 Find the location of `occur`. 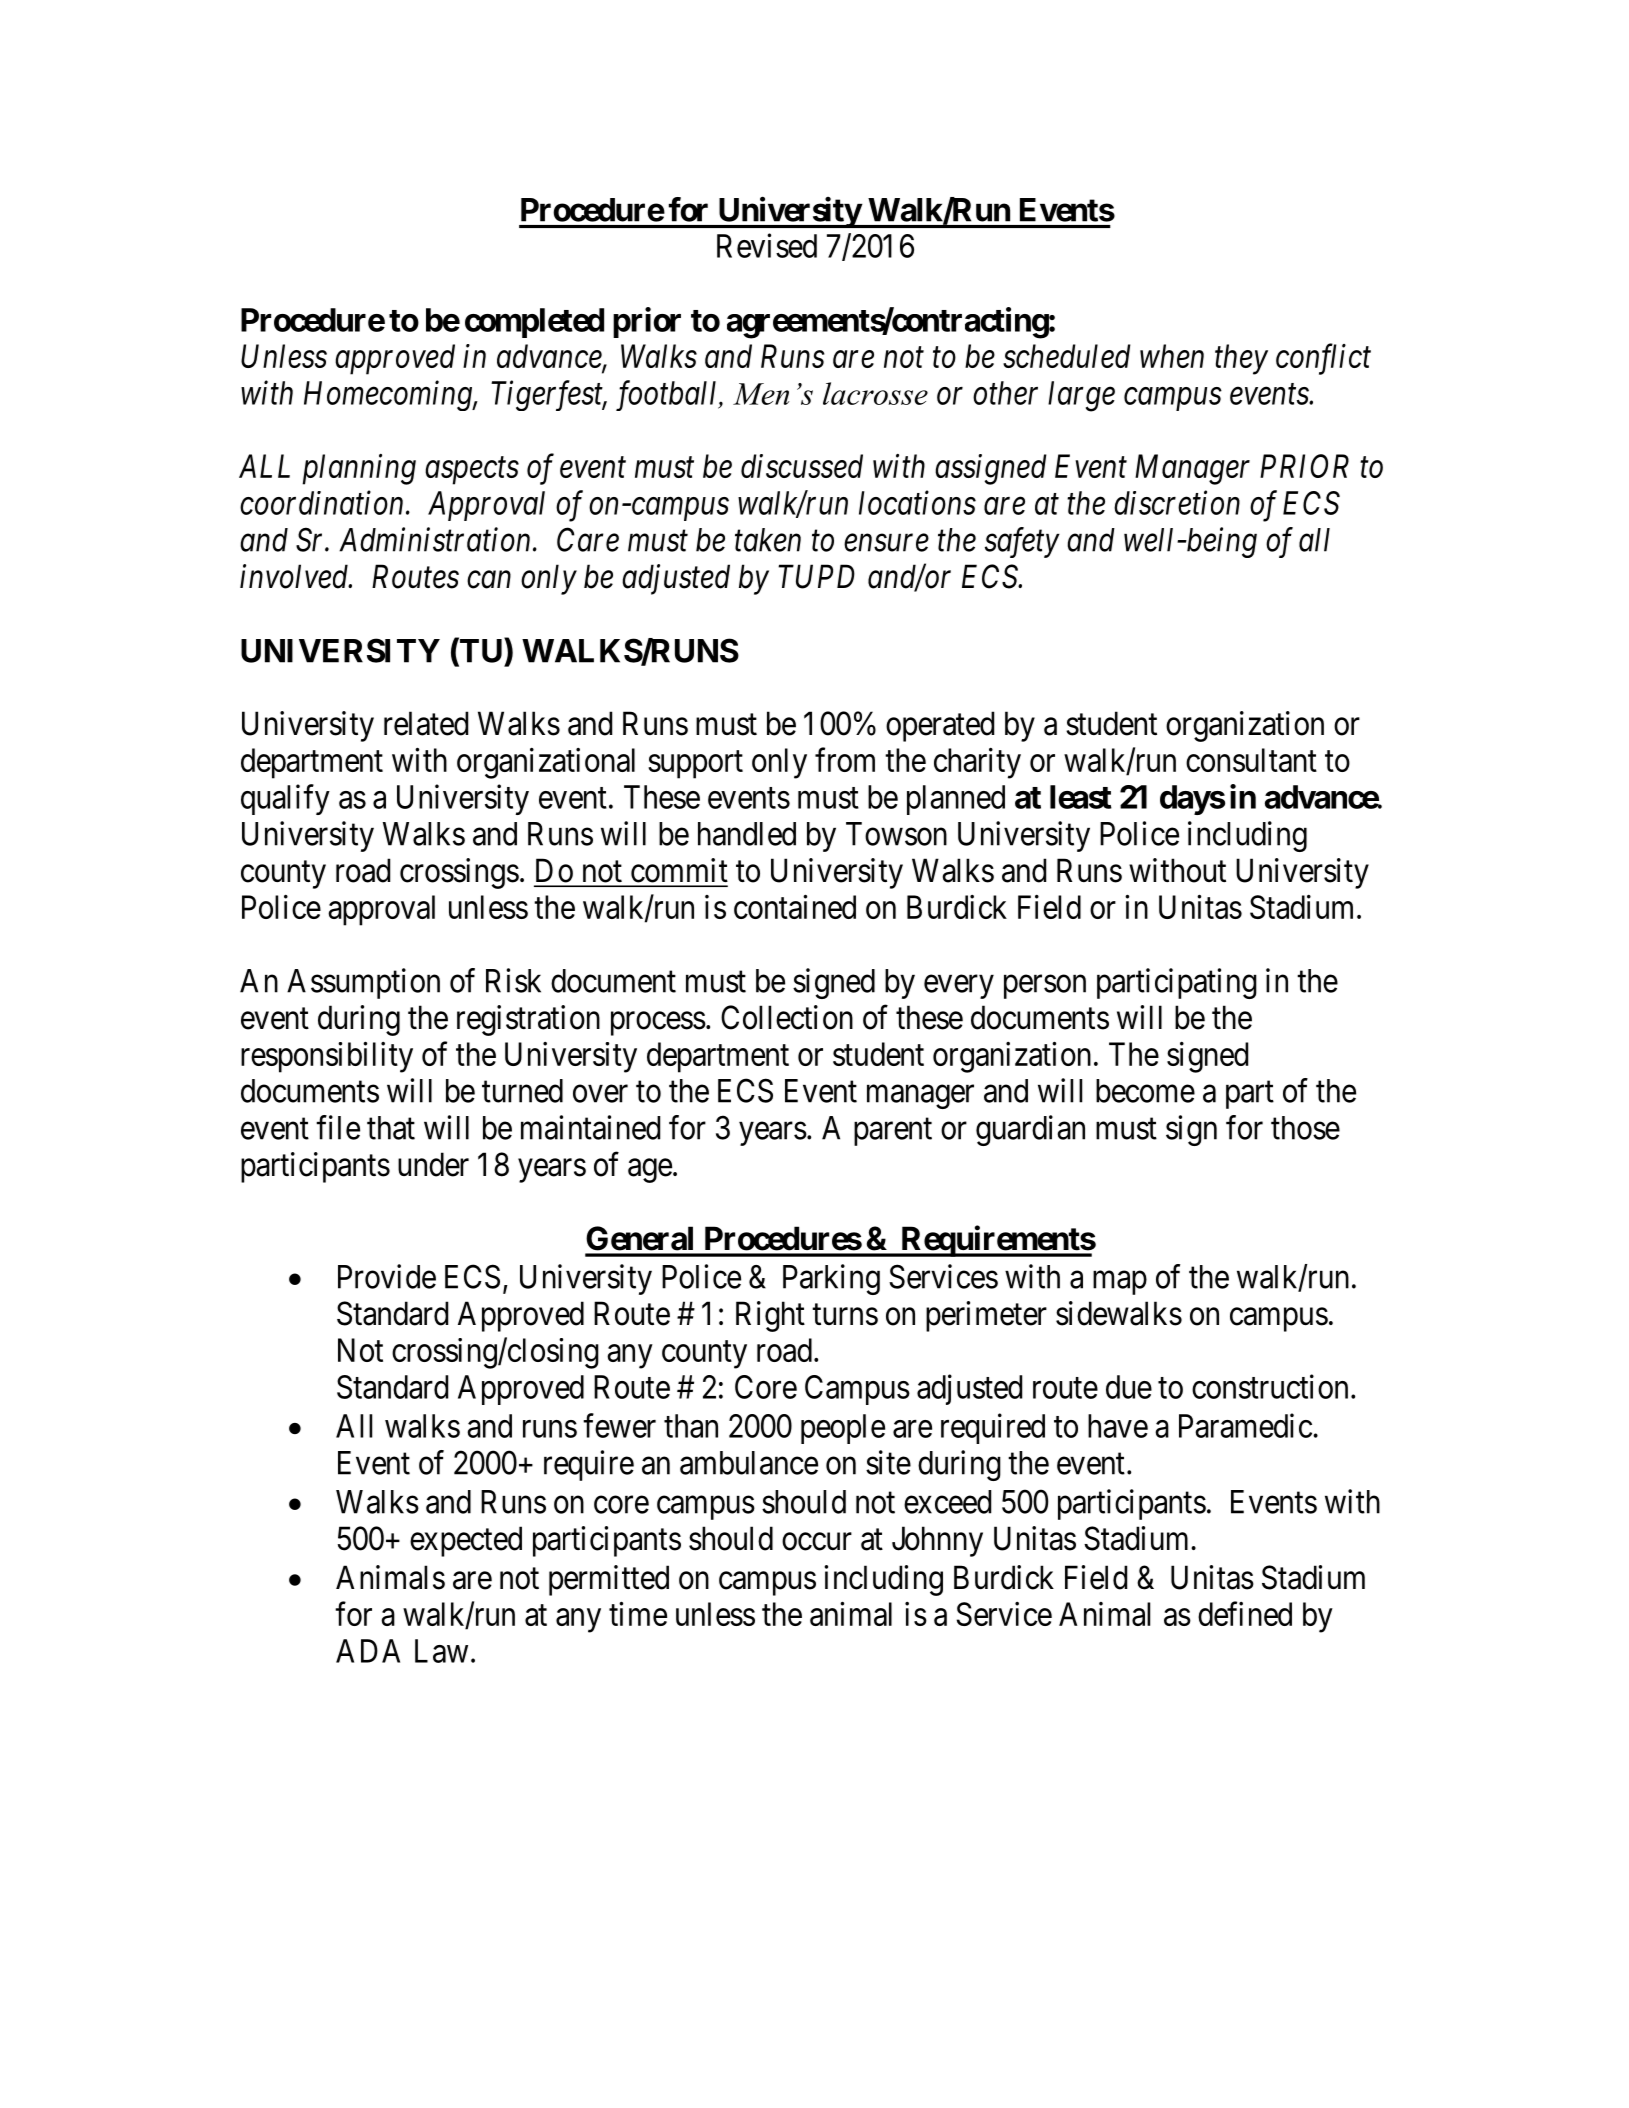

occur is located at coordinates (817, 1542).
